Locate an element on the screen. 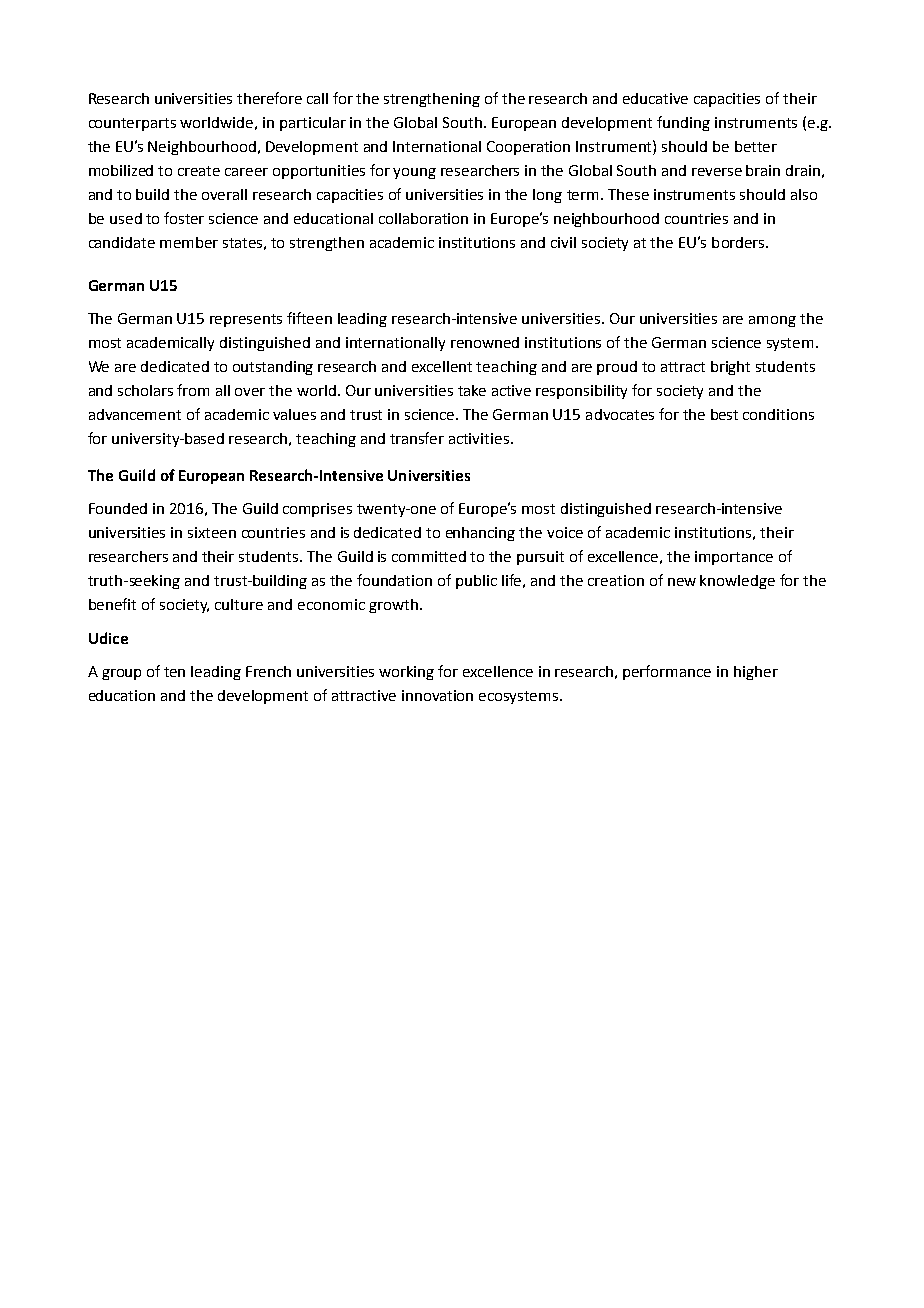 The image size is (924, 1308). funding is located at coordinates (683, 123).
